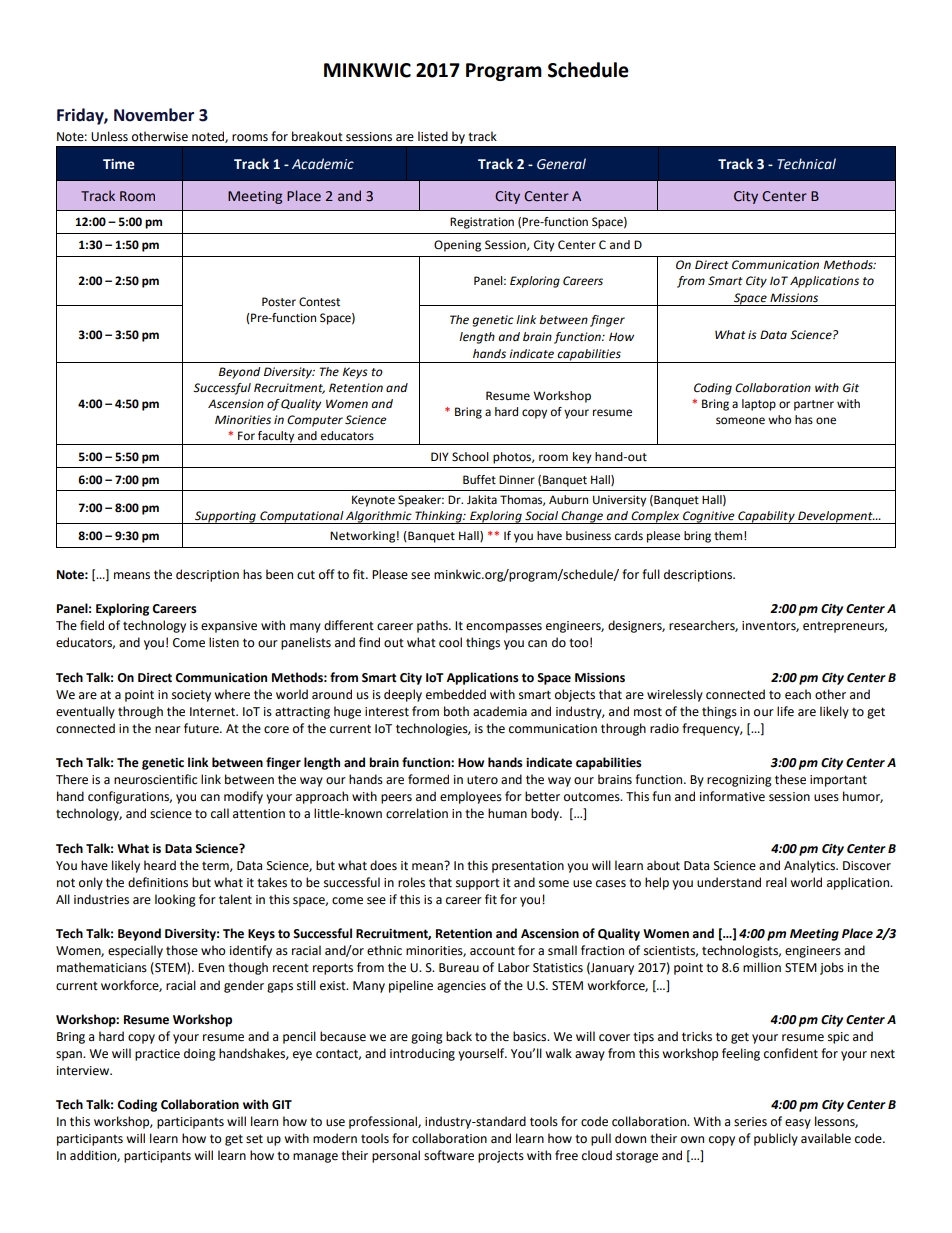  I want to click on General, so click(561, 164).
